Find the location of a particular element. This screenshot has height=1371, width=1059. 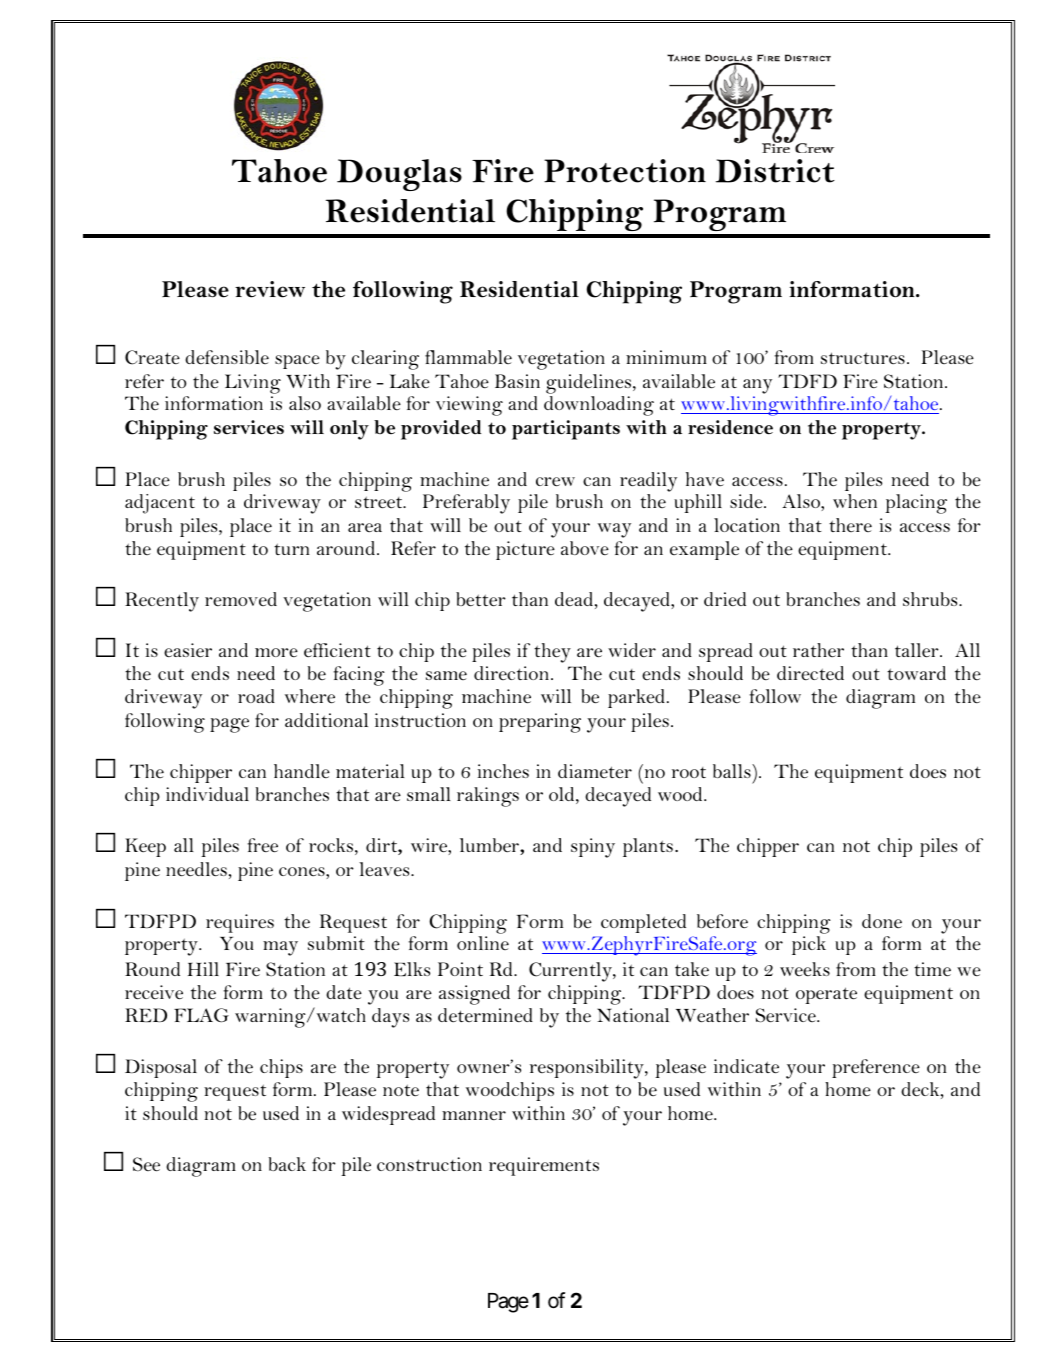

Protection is located at coordinates (625, 171).
